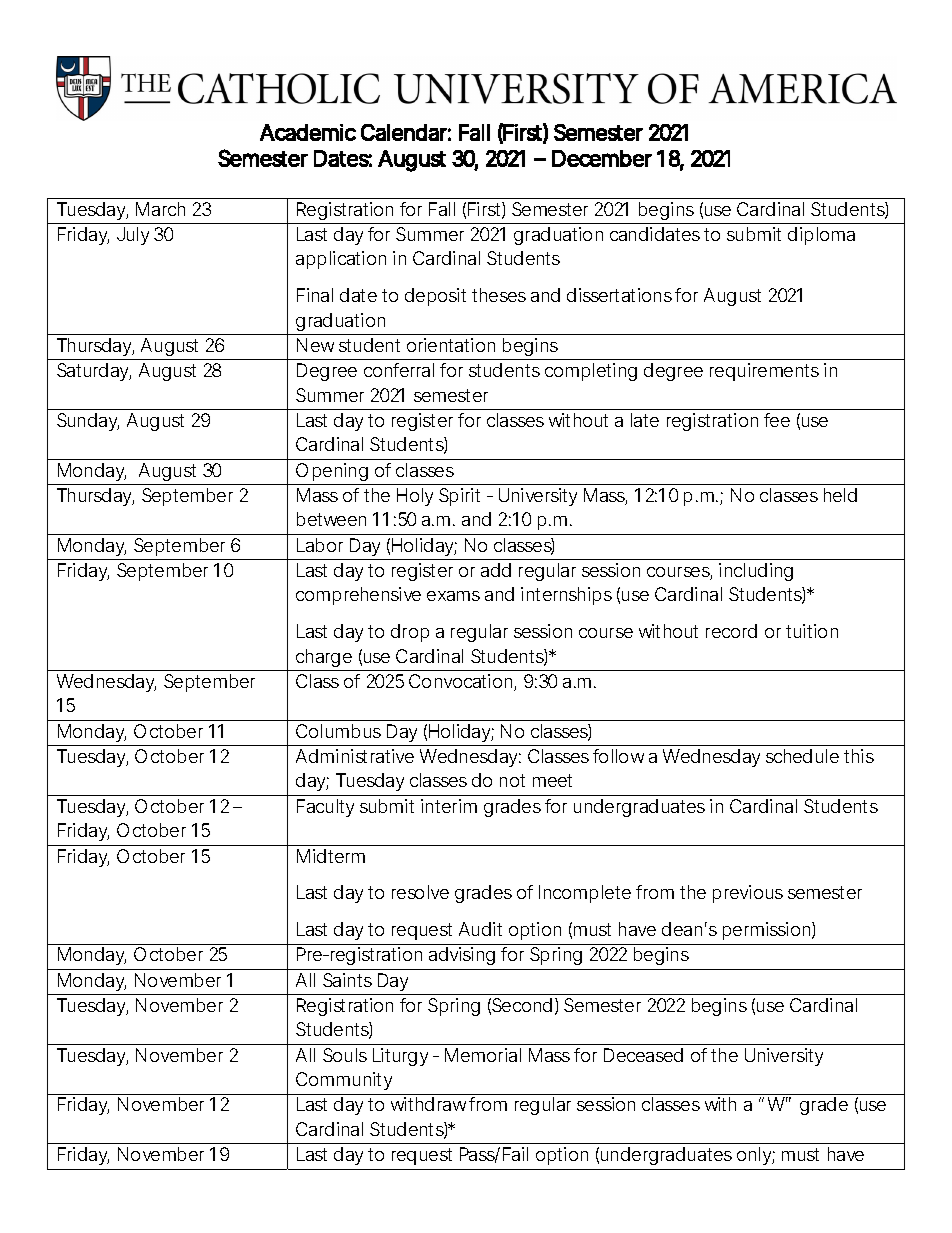 The height and width of the screenshot is (1233, 952). What do you see at coordinates (512, 780) in the screenshot?
I see `not` at bounding box center [512, 780].
